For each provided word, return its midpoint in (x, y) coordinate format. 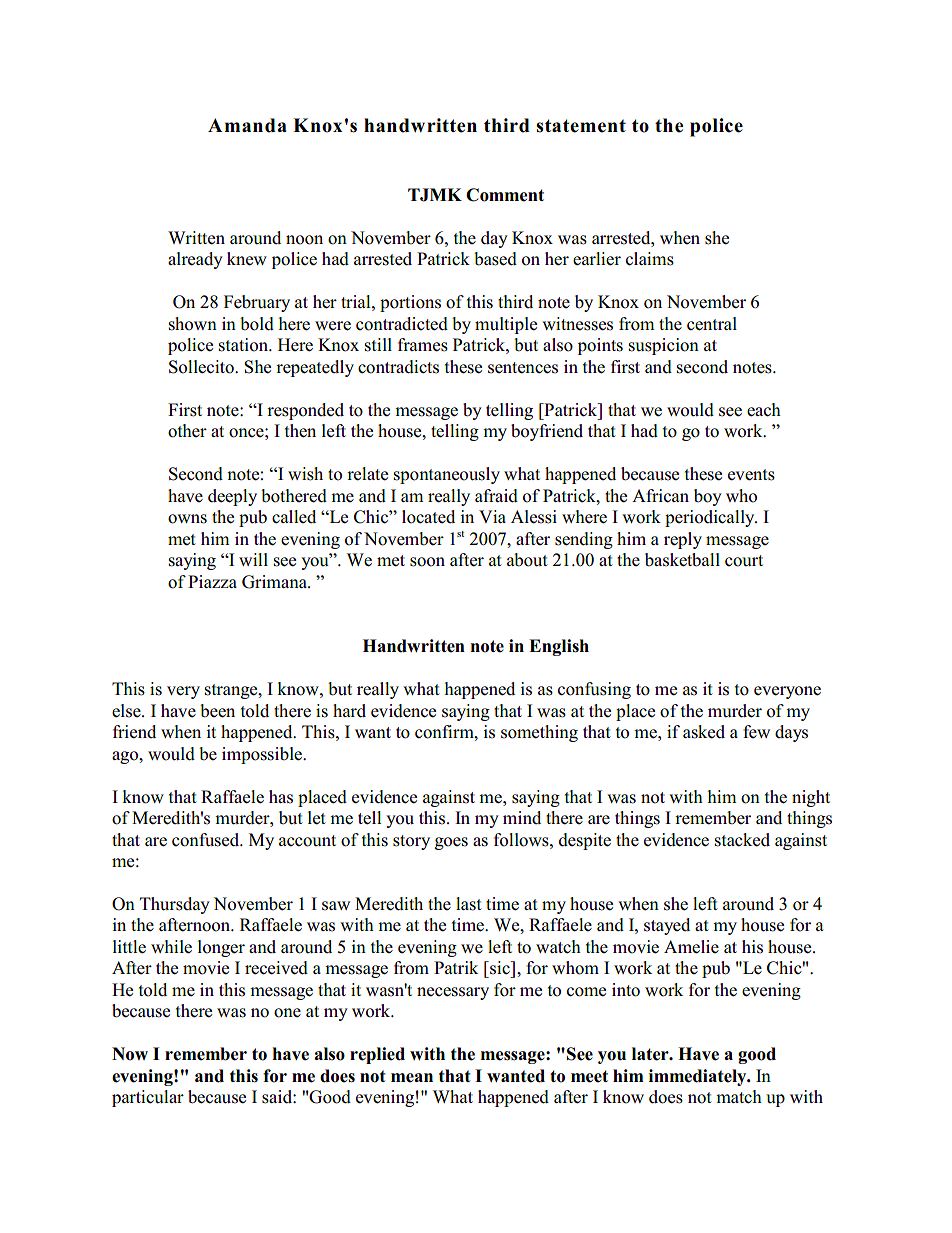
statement (581, 126)
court (744, 561)
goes (451, 843)
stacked (742, 840)
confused (207, 840)
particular (148, 1098)
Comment (505, 195)
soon (427, 562)
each (764, 410)
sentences (523, 368)
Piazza (212, 581)
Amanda (247, 125)
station (244, 345)
